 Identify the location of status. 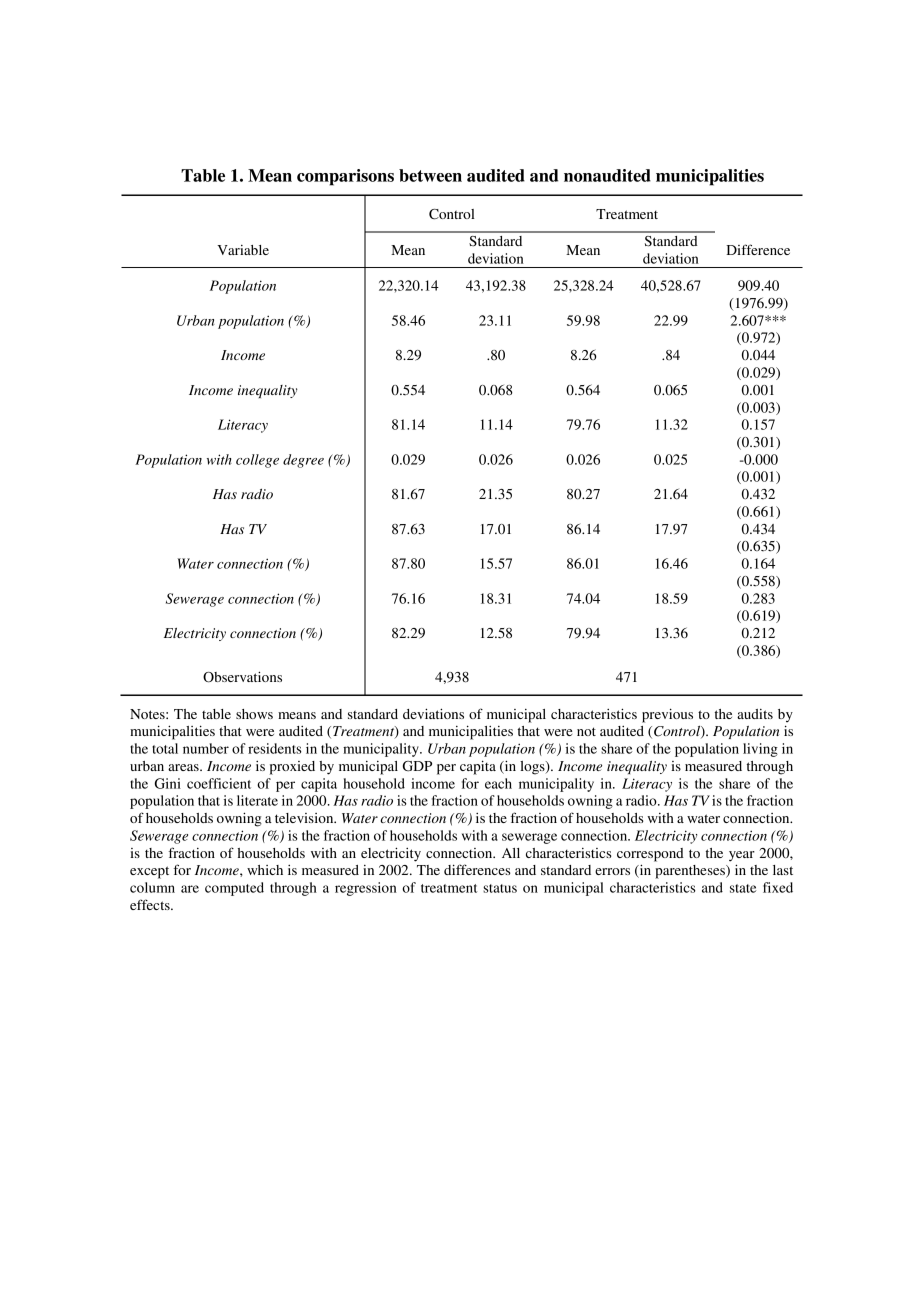
(500, 888).
